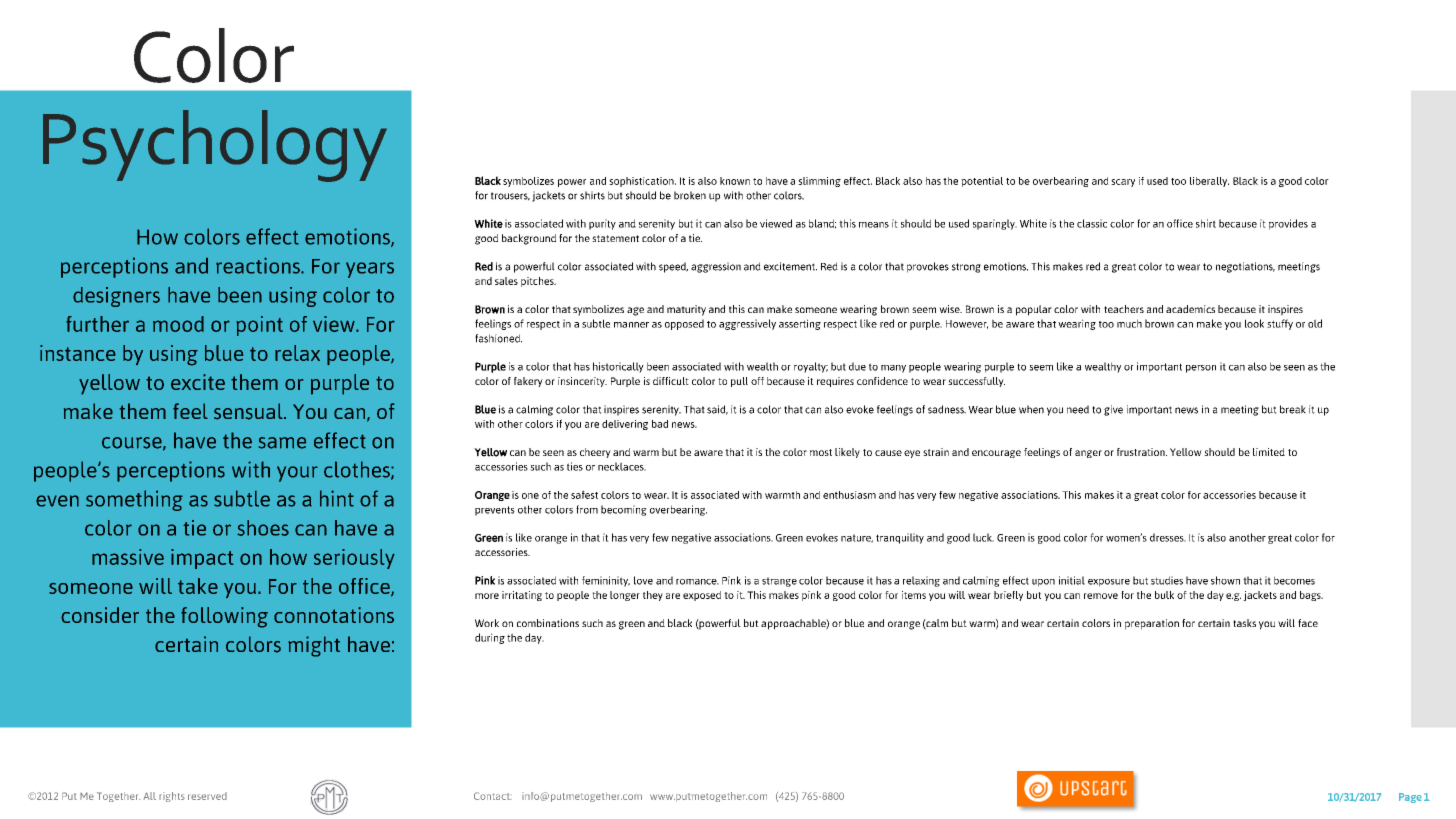  Describe the element at coordinates (821, 452) in the document. I see `most` at that location.
